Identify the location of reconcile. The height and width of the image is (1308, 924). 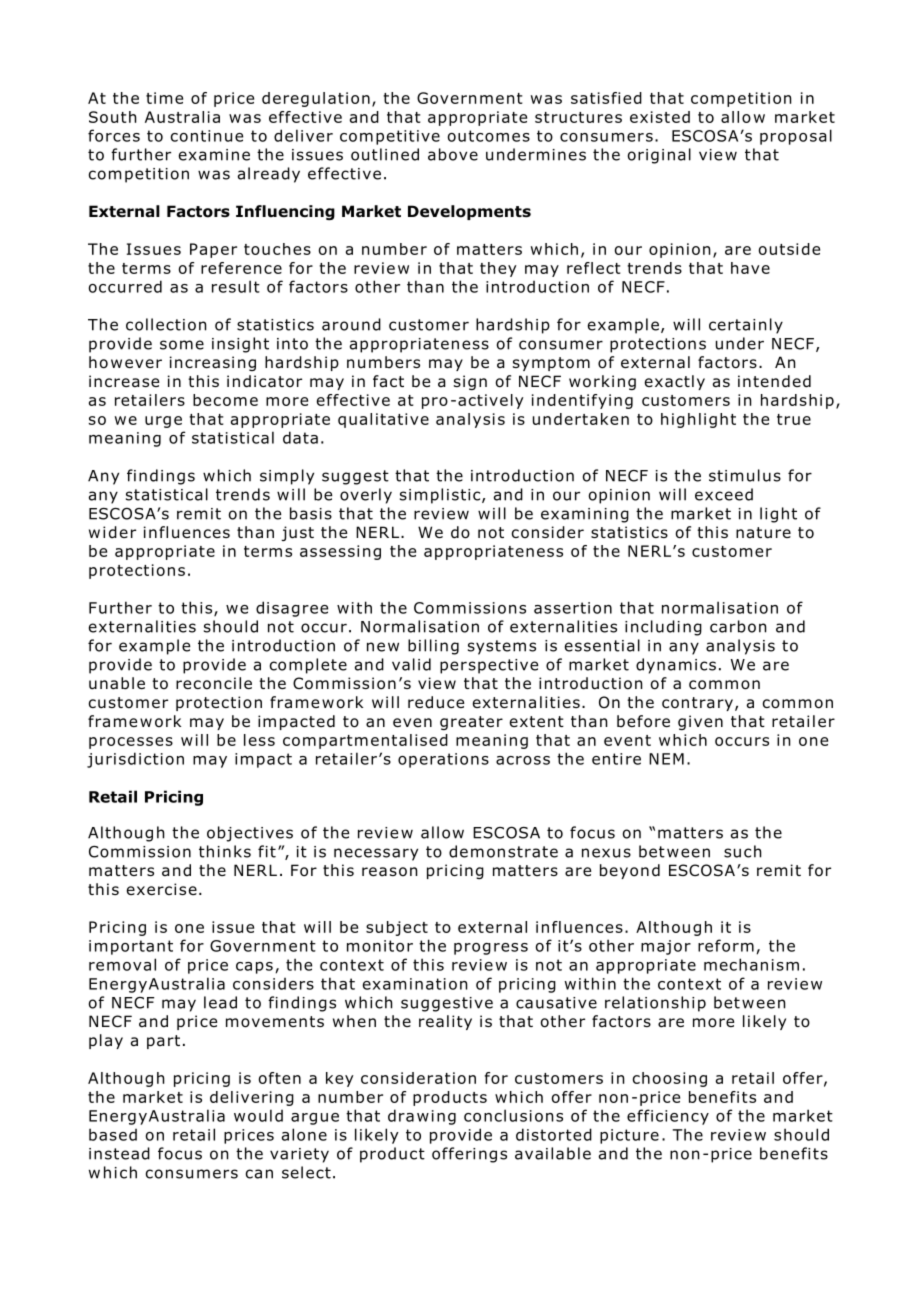
(214, 683).
